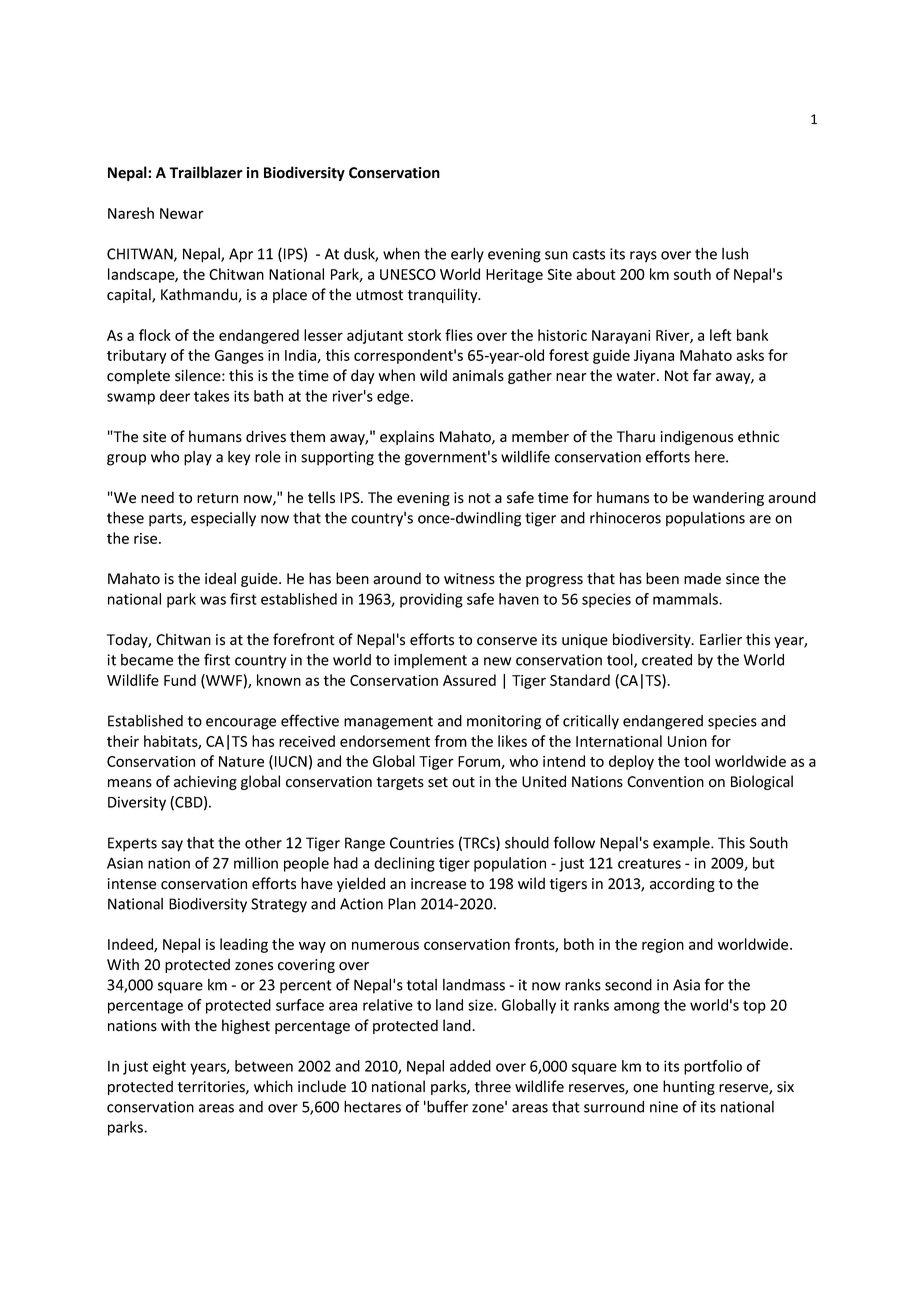 This page has height=1308, width=924. Describe the element at coordinates (213, 600) in the page. I see `was` at that location.
